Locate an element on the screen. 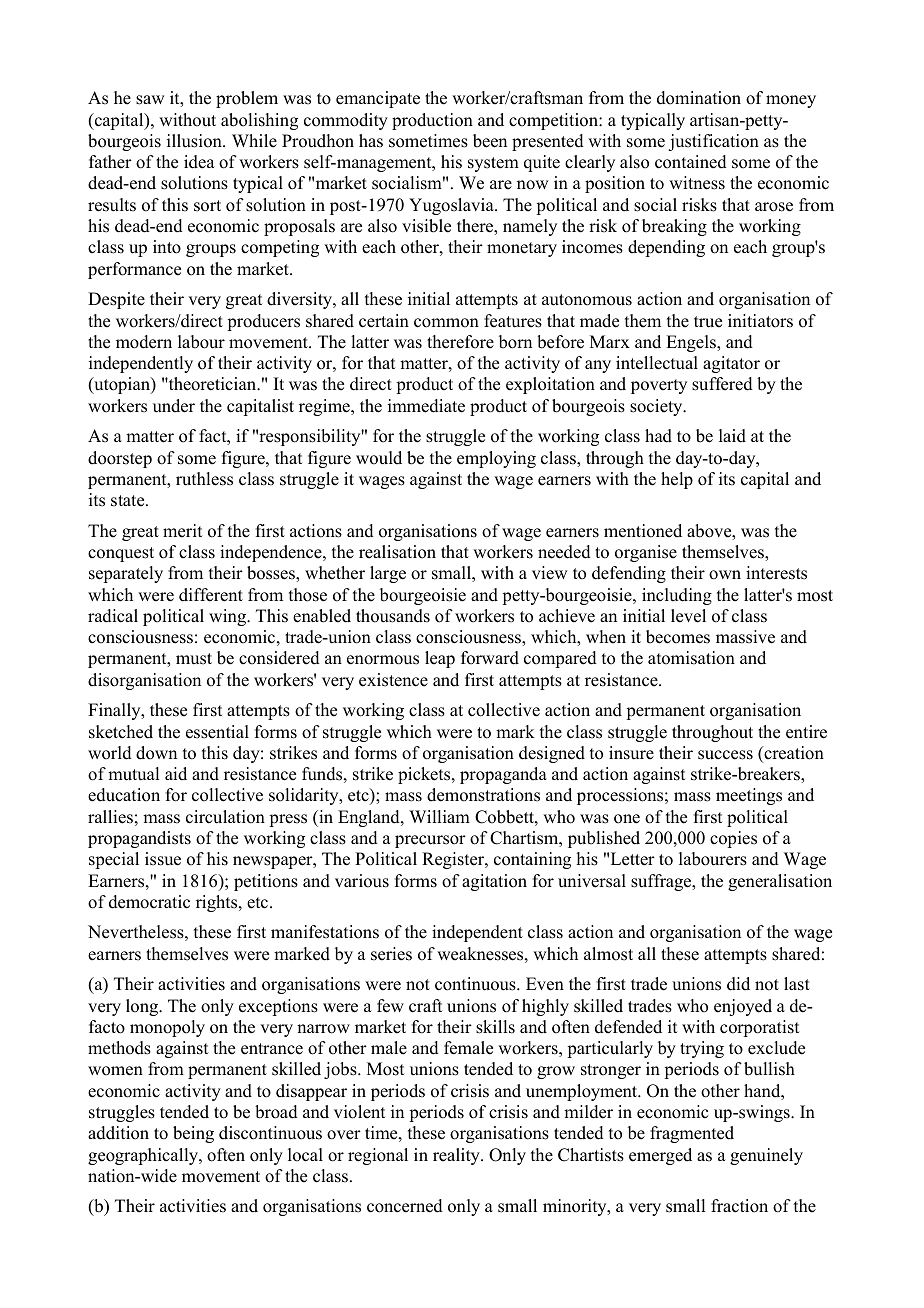 The height and width of the screenshot is (1308, 924). justification is located at coordinates (713, 142).
